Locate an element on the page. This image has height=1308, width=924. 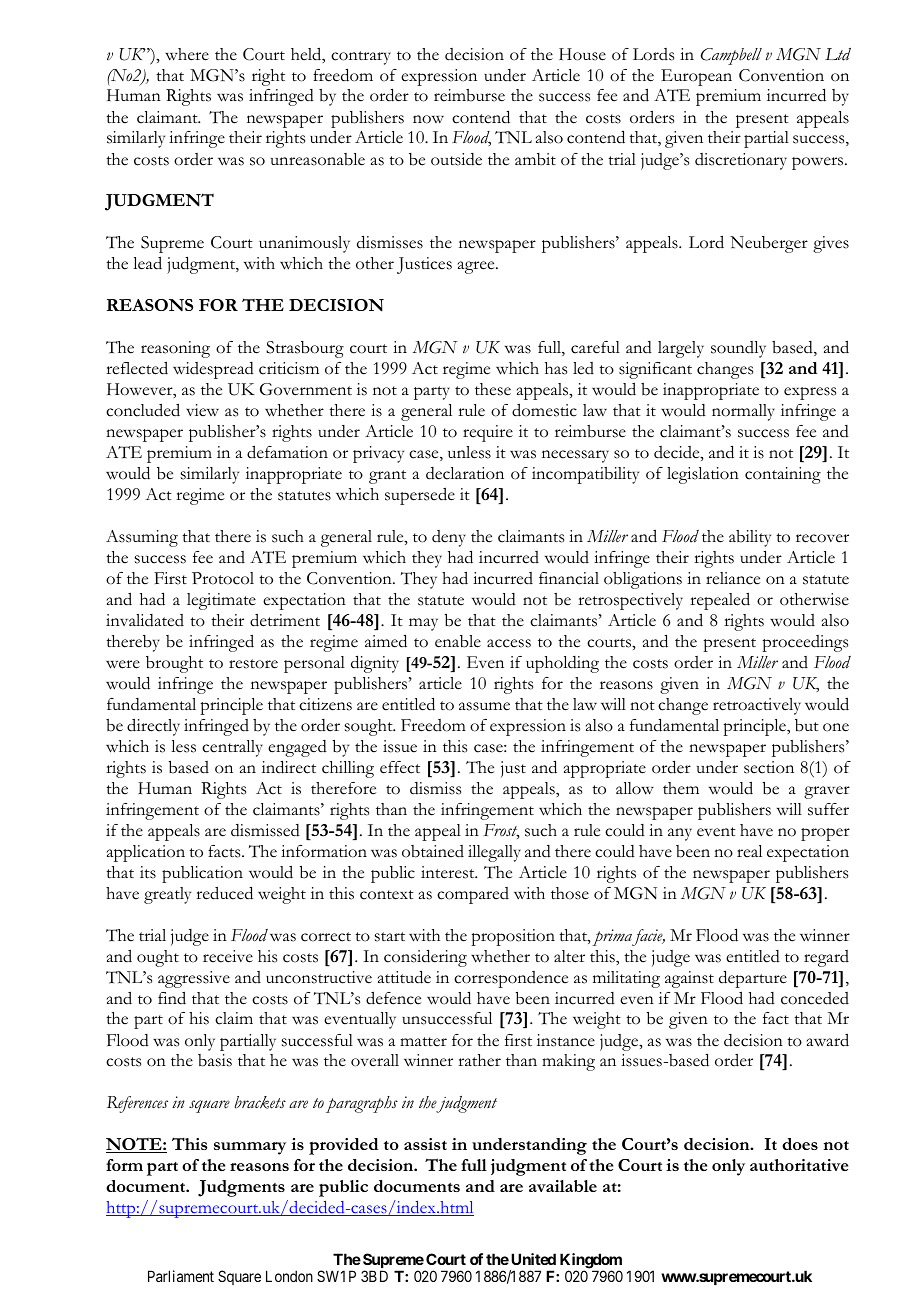
agree is located at coordinates (477, 267).
